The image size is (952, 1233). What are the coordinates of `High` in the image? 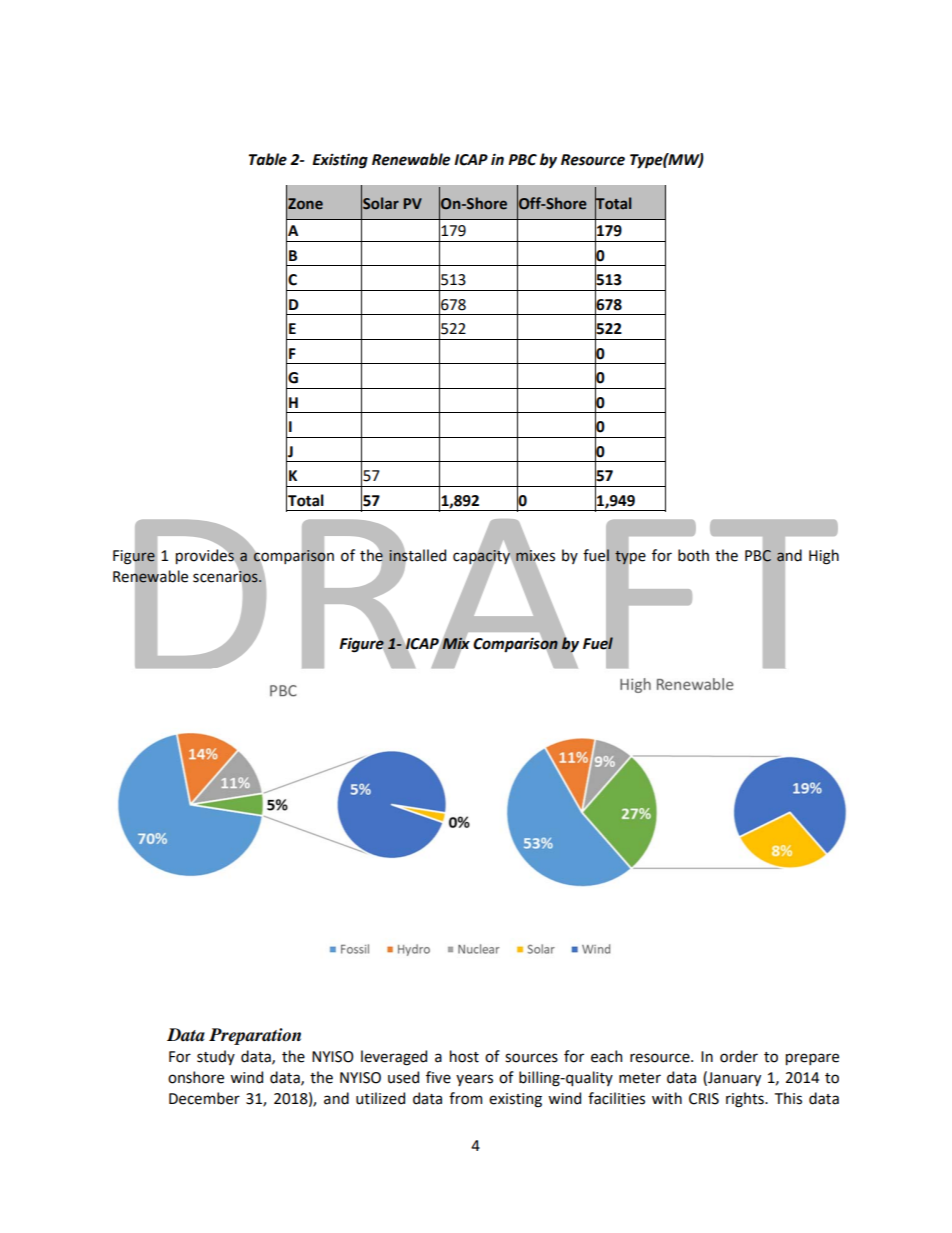 It's located at (824, 557).
